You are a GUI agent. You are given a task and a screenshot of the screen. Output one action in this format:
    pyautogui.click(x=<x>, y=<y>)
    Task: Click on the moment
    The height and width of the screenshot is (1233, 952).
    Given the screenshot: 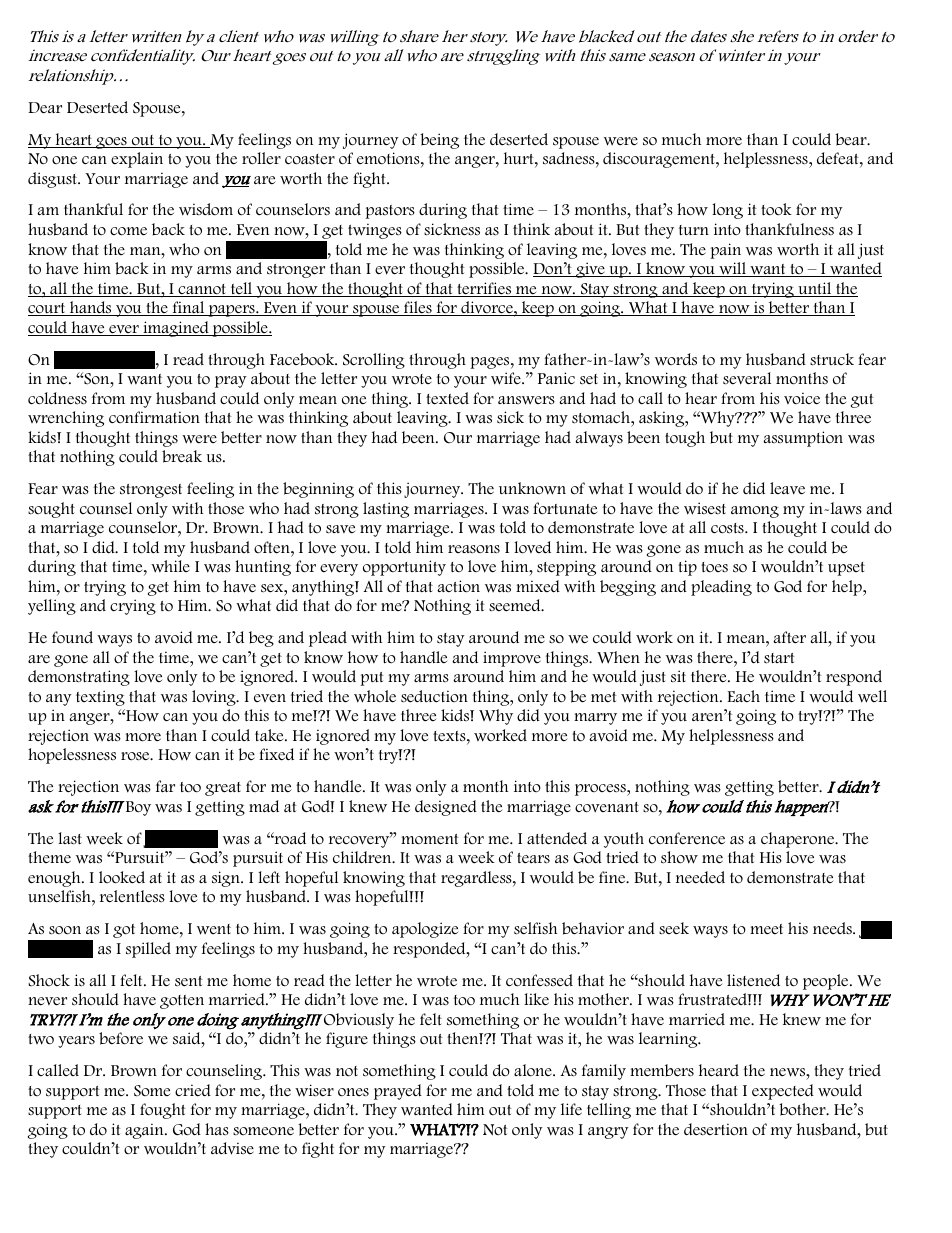 What is the action you would take?
    pyautogui.click(x=430, y=839)
